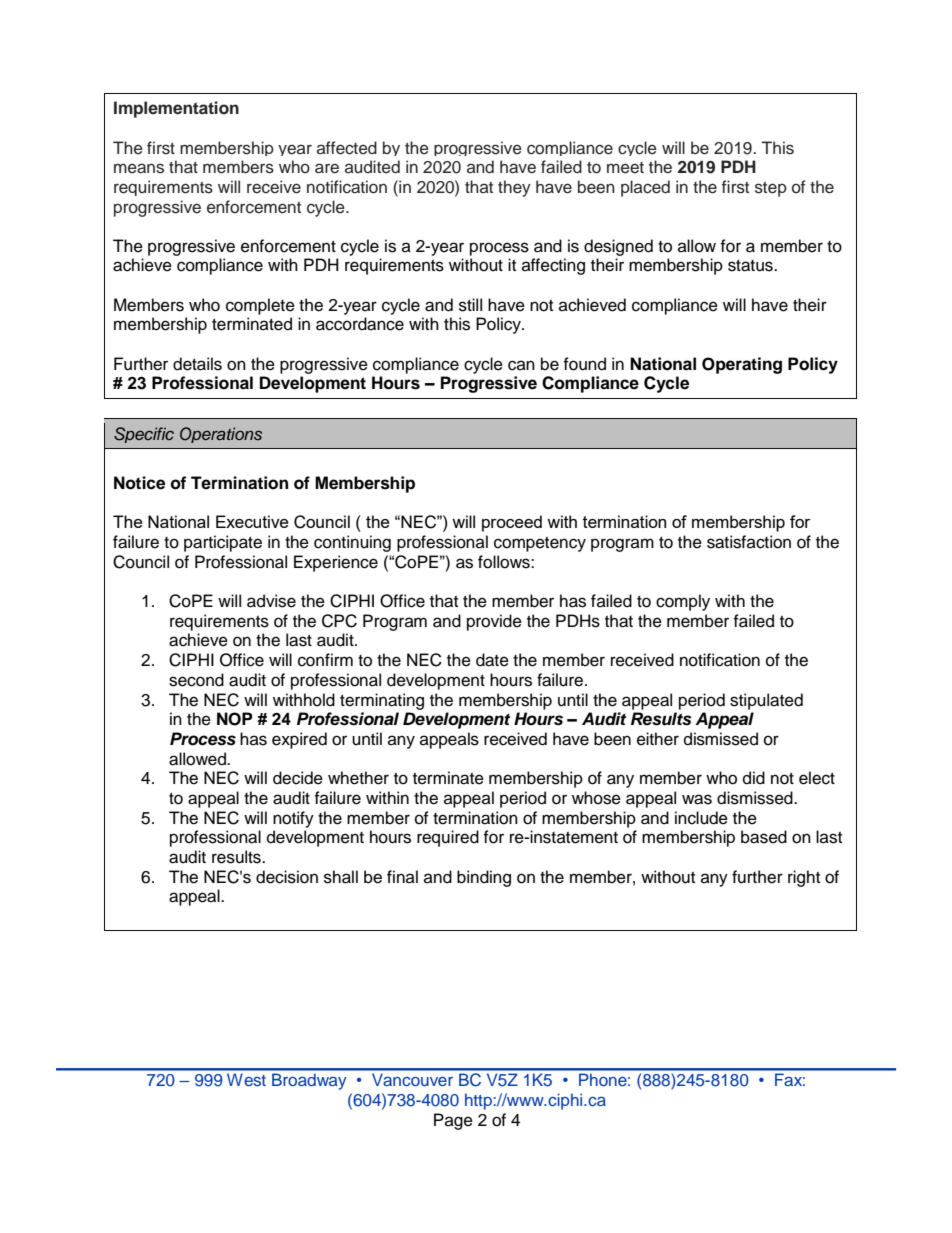 The height and width of the screenshot is (1233, 952). I want to click on satisfaction, so click(749, 542).
